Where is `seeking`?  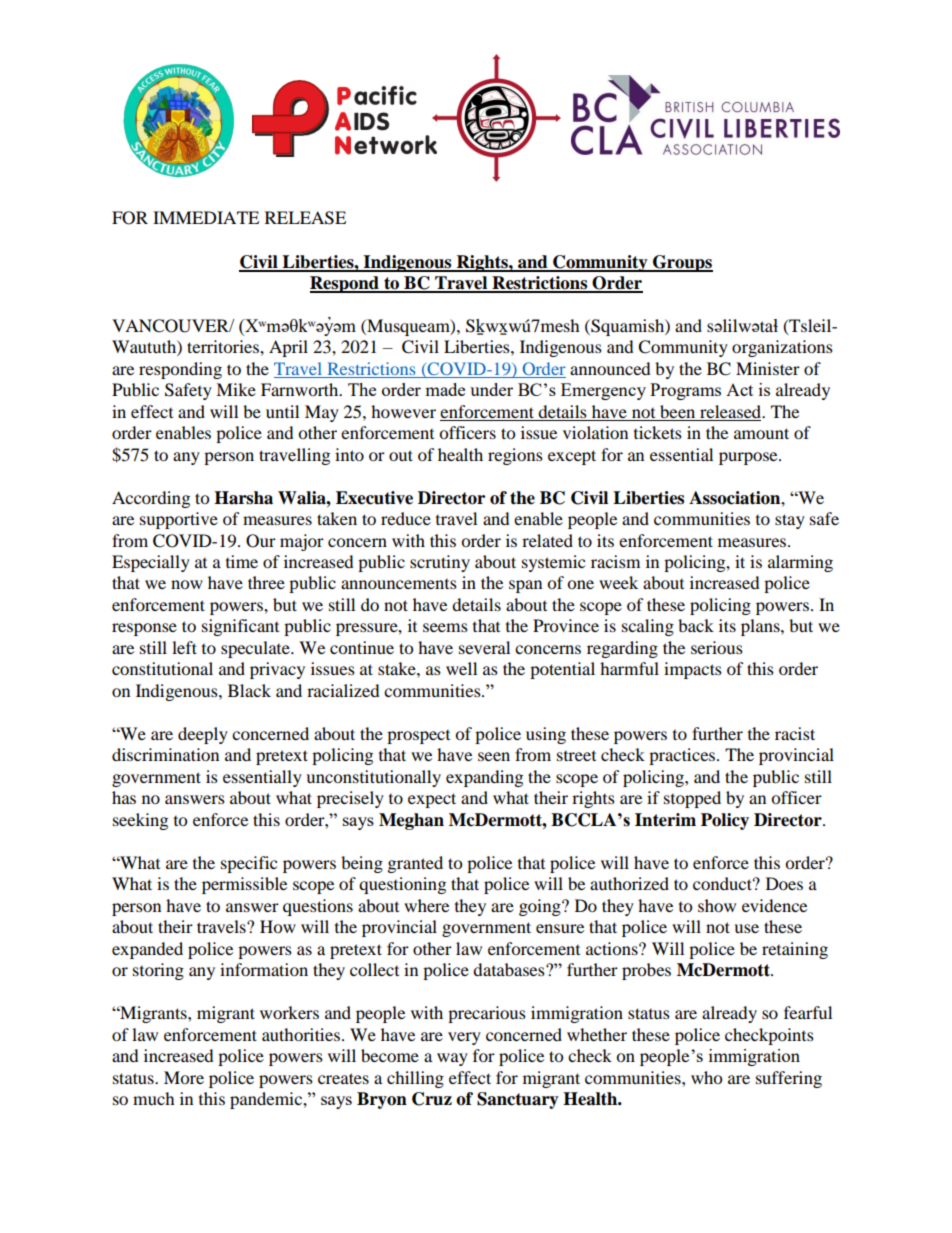 seeking is located at coordinates (140, 821).
